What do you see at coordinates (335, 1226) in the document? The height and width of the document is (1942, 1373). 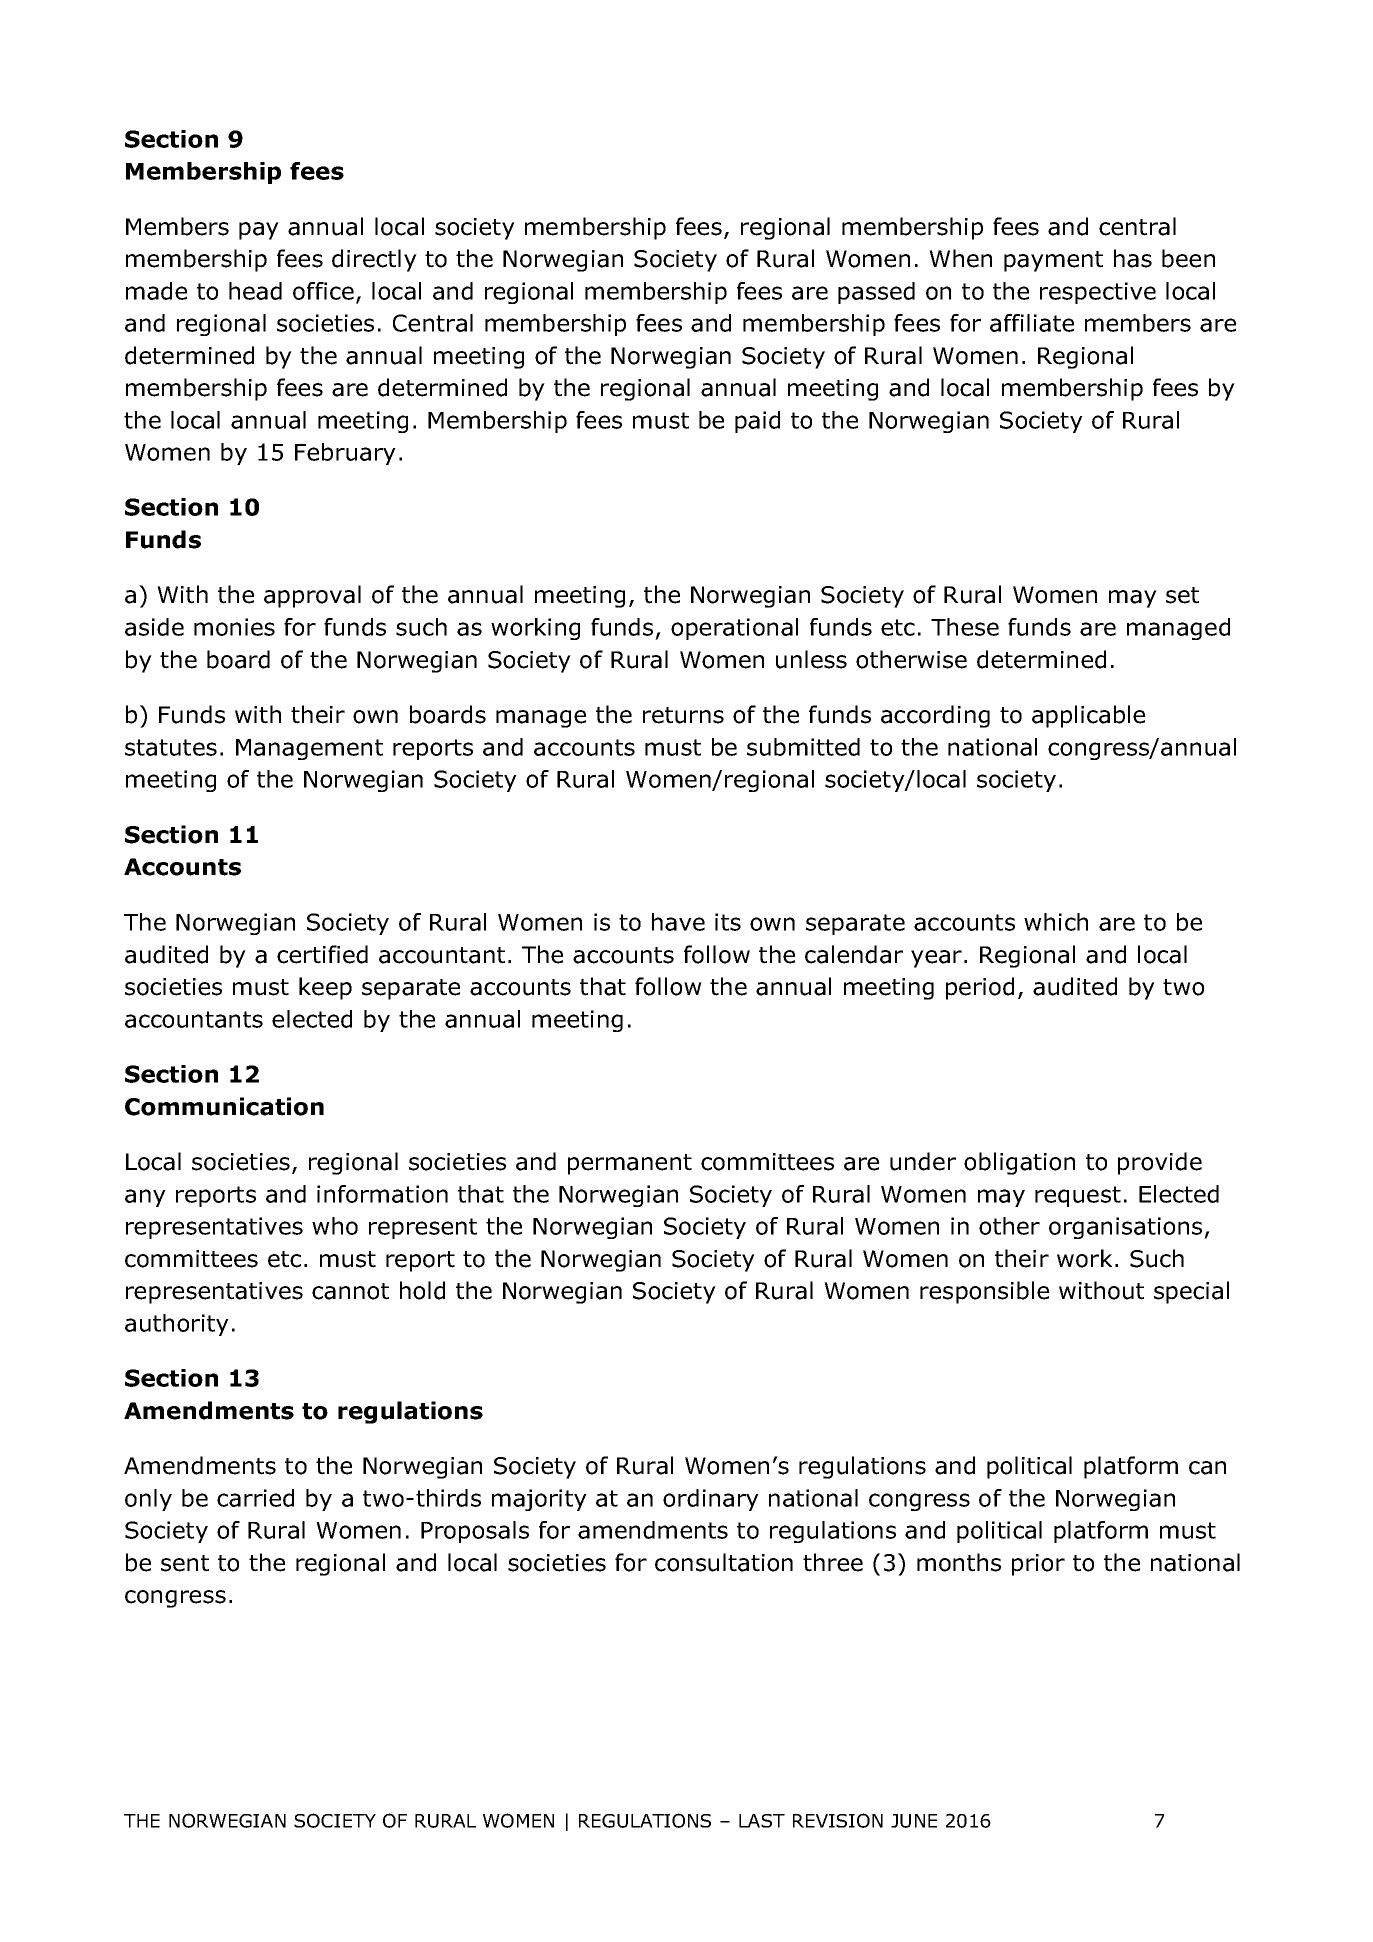 I see `who` at bounding box center [335, 1226].
